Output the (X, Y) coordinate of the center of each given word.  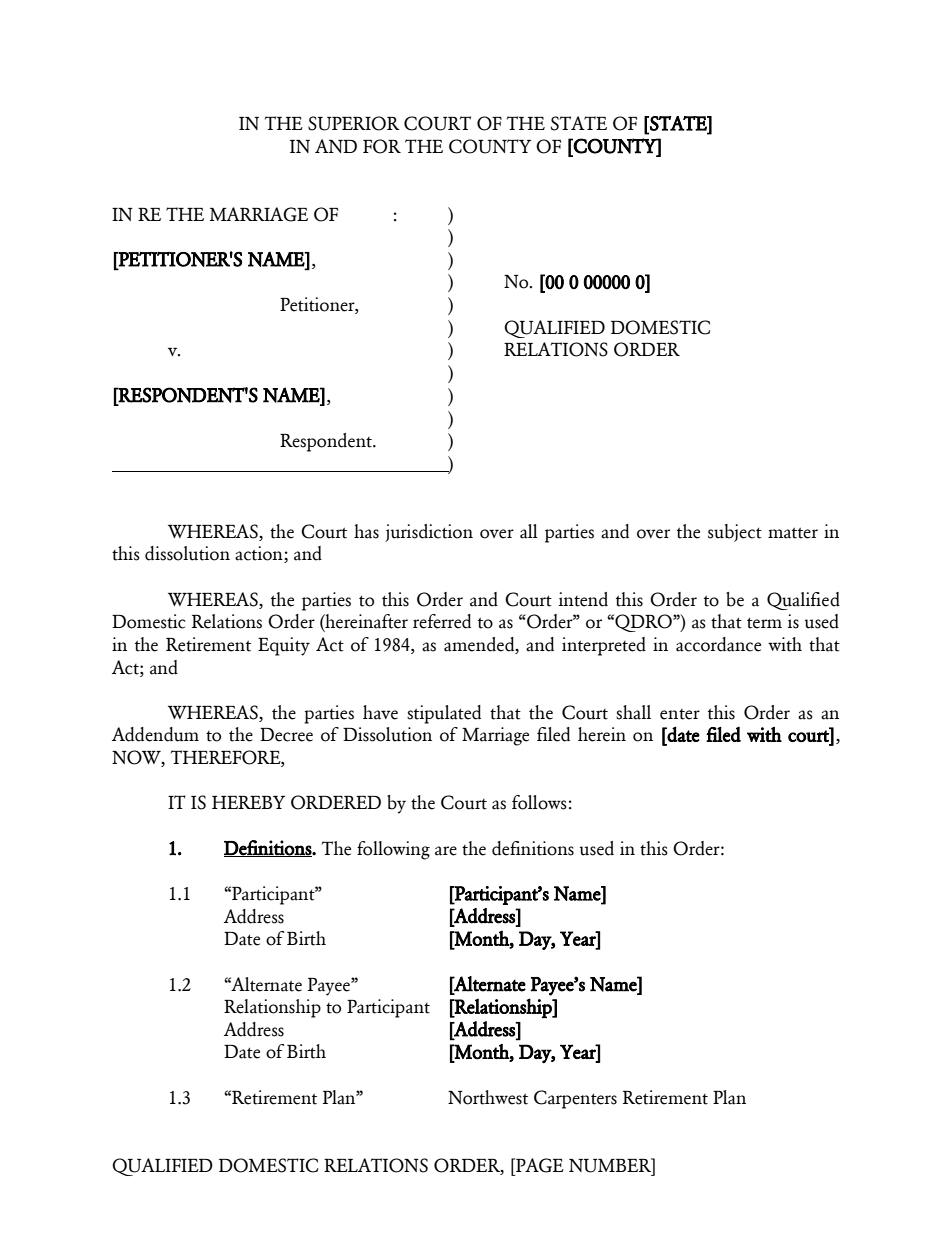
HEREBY (248, 802)
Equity (284, 646)
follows (539, 802)
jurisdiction (429, 533)
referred (442, 621)
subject (735, 533)
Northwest (488, 1097)
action (260, 554)
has (366, 531)
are (446, 851)
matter (793, 533)
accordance (718, 644)
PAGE (539, 1165)
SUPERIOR (354, 123)
